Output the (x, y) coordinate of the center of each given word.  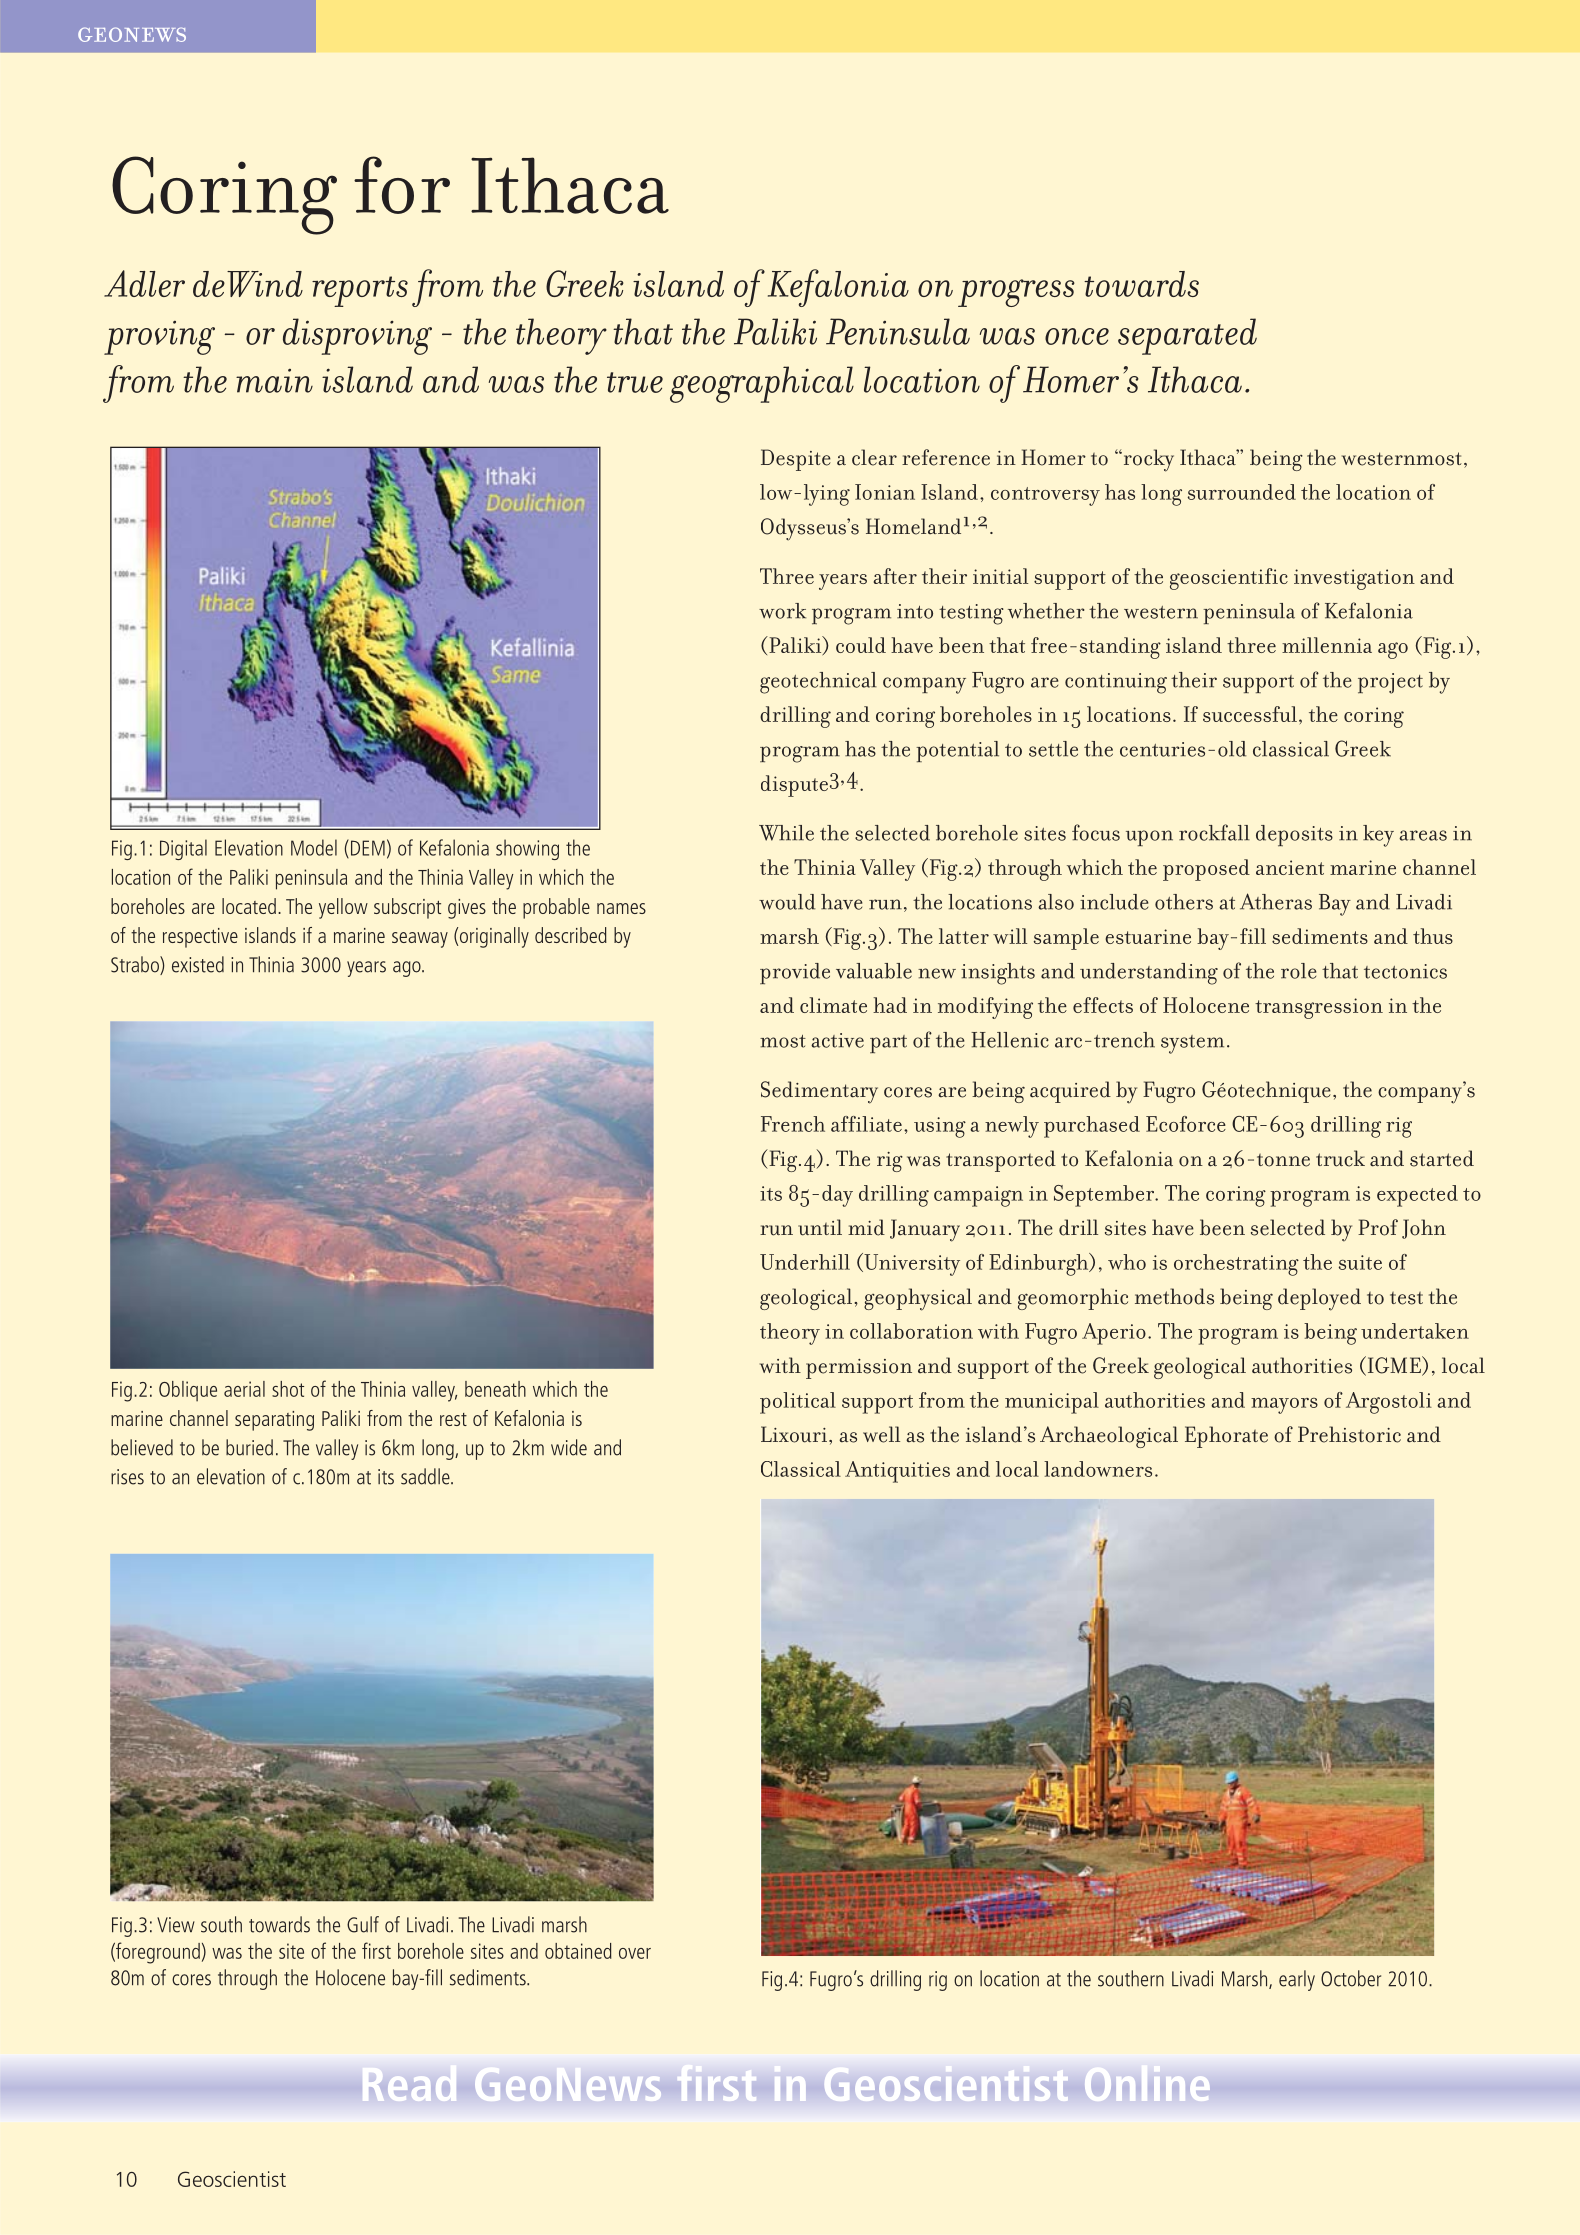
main (274, 381)
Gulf (363, 1924)
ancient (1290, 867)
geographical (762, 384)
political (798, 1403)
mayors (1284, 1406)
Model (314, 847)
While (786, 833)
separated (1187, 336)
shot (288, 1389)
